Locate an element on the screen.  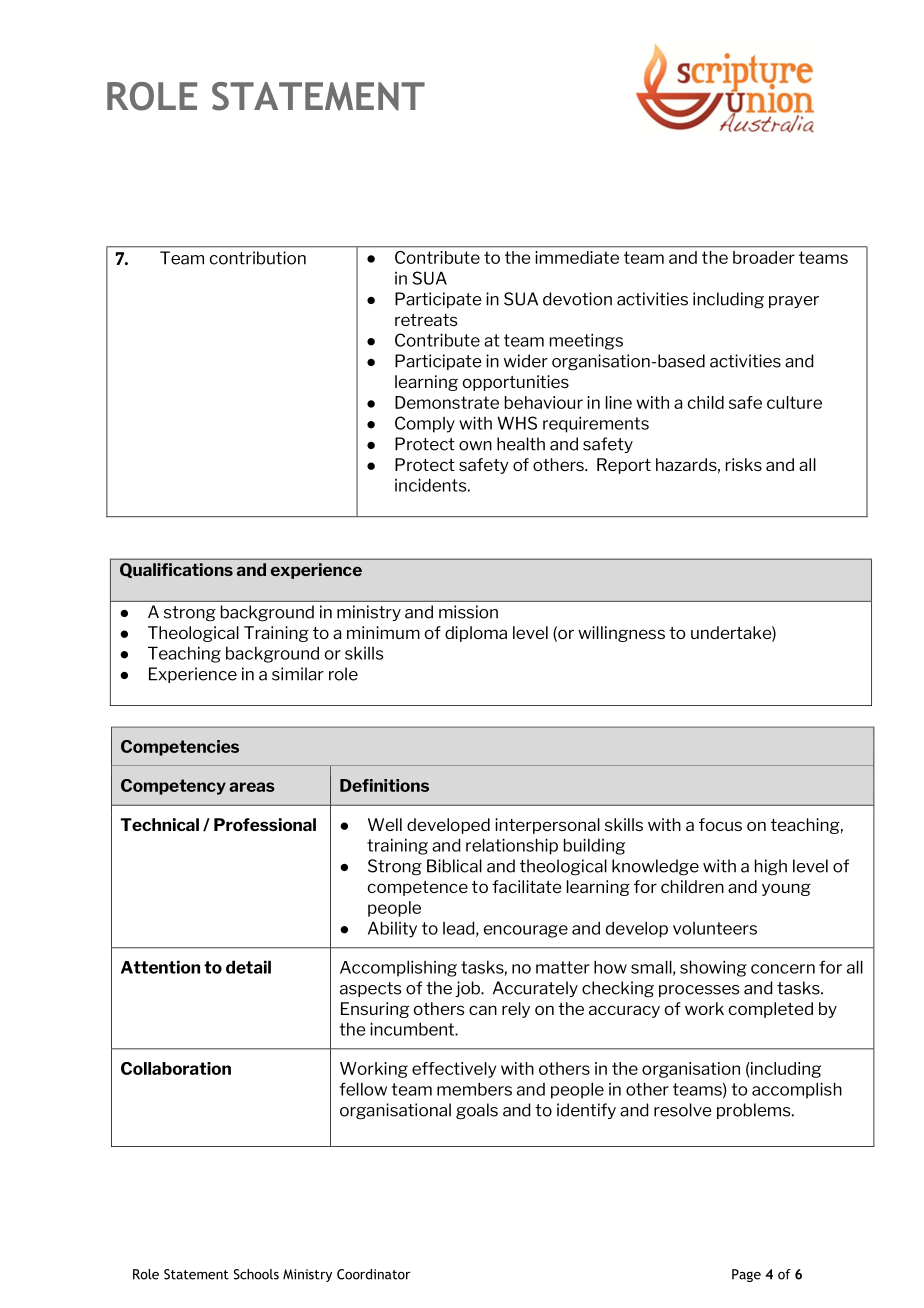
areas is located at coordinates (252, 787).
